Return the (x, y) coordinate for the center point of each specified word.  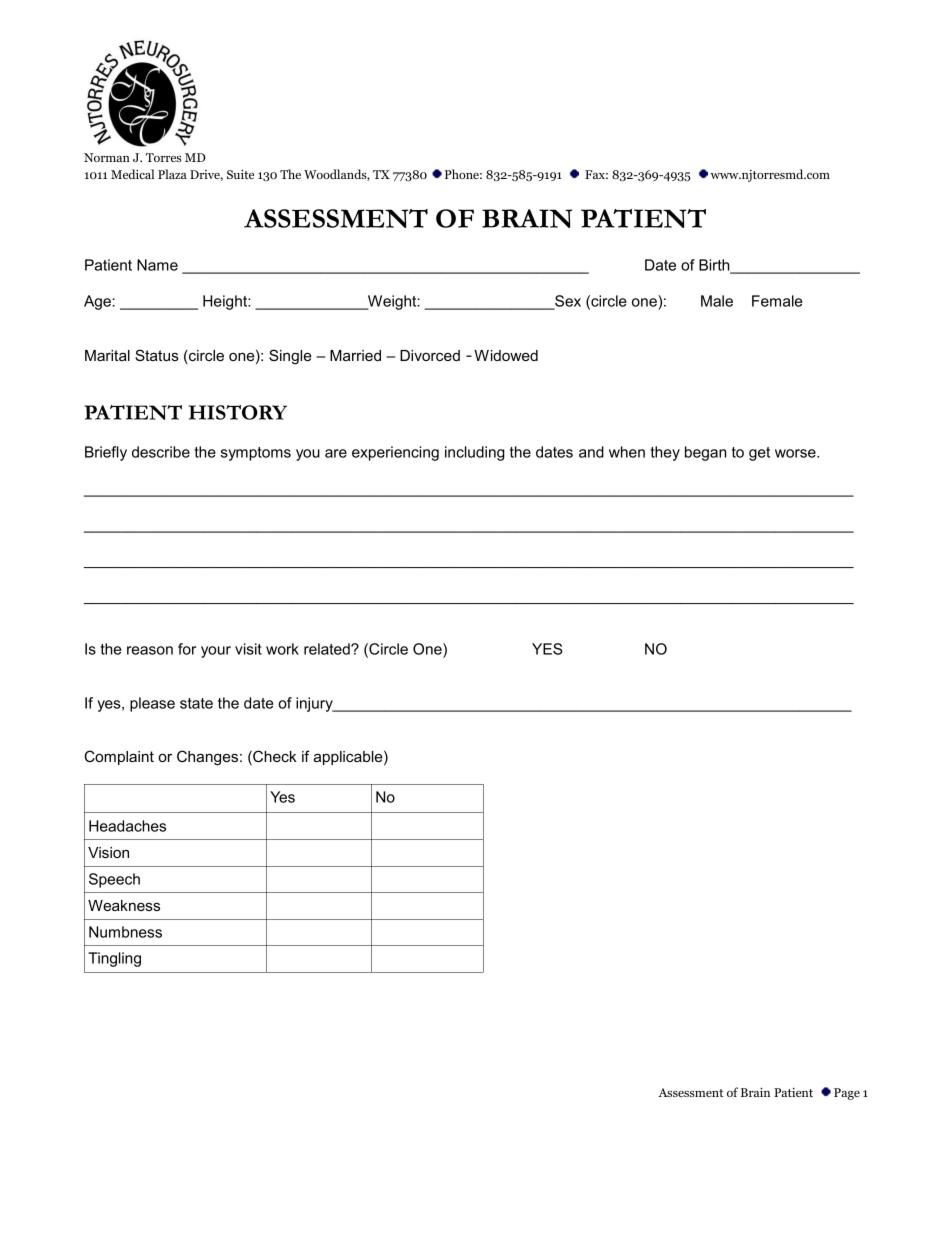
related (328, 649)
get (759, 454)
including (475, 453)
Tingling (114, 959)
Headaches (127, 826)
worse (796, 453)
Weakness (124, 905)
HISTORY (238, 412)
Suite (240, 174)
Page (847, 1094)
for (187, 649)
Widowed (506, 355)
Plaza (172, 174)
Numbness (125, 932)
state (196, 703)
